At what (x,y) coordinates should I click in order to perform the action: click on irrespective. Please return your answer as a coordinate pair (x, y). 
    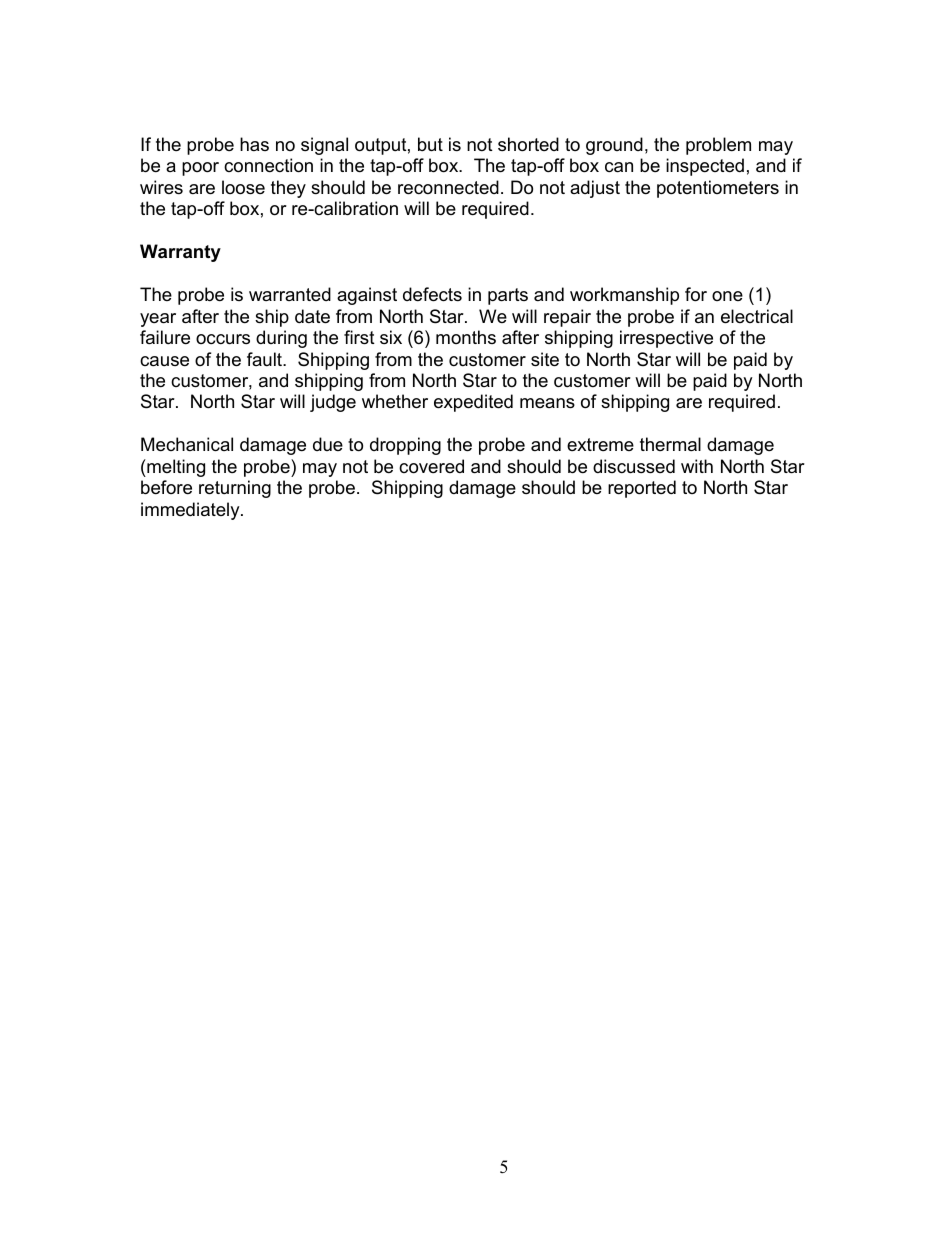
    Looking at the image, I should click on (666, 339).
